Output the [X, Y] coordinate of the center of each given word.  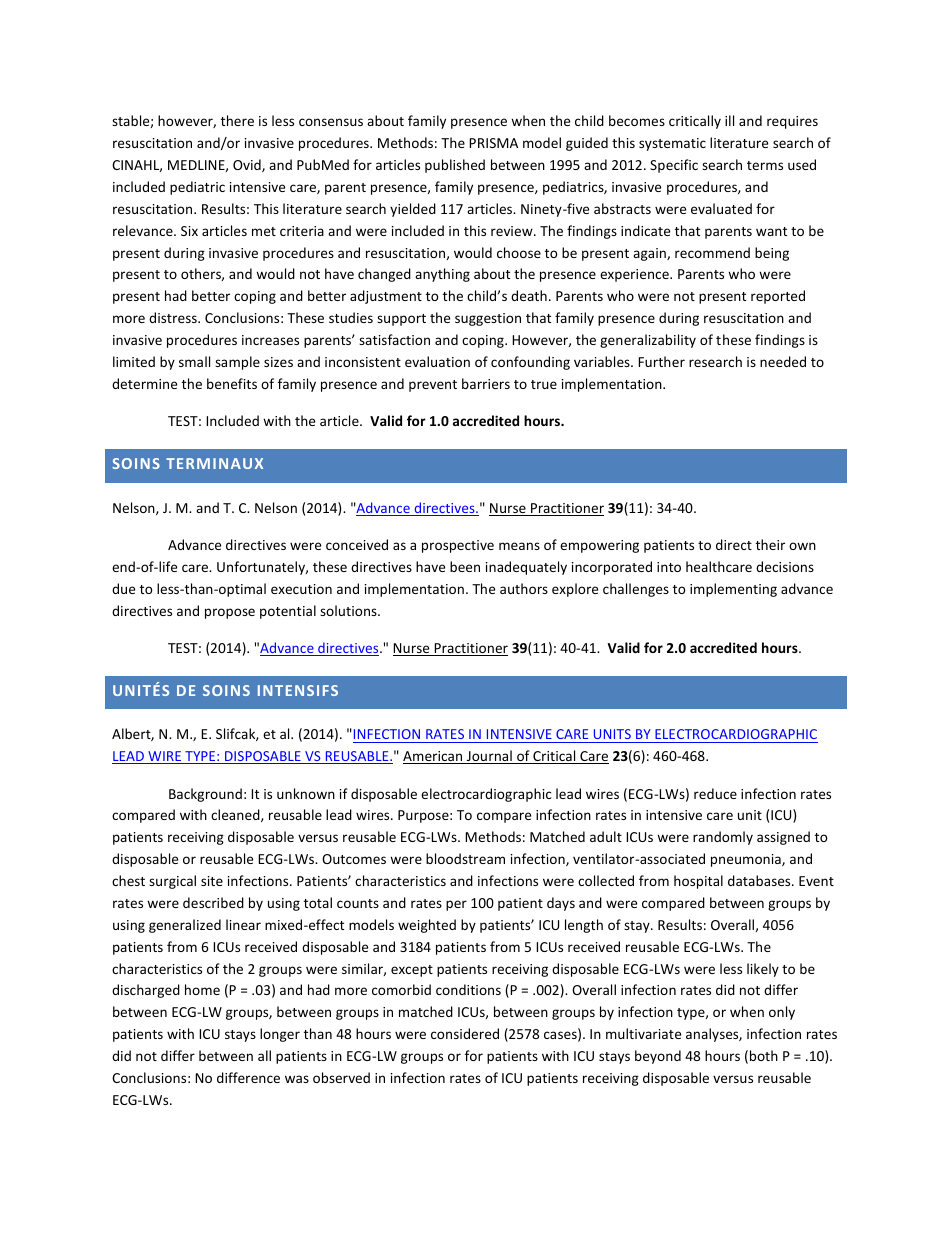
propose [230, 613]
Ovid [248, 165]
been [465, 566]
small [194, 361]
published [455, 166]
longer [280, 1035]
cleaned [236, 815]
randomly [723, 838]
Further [661, 361]
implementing [733, 590]
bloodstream [465, 858]
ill [729, 120]
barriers [486, 383]
